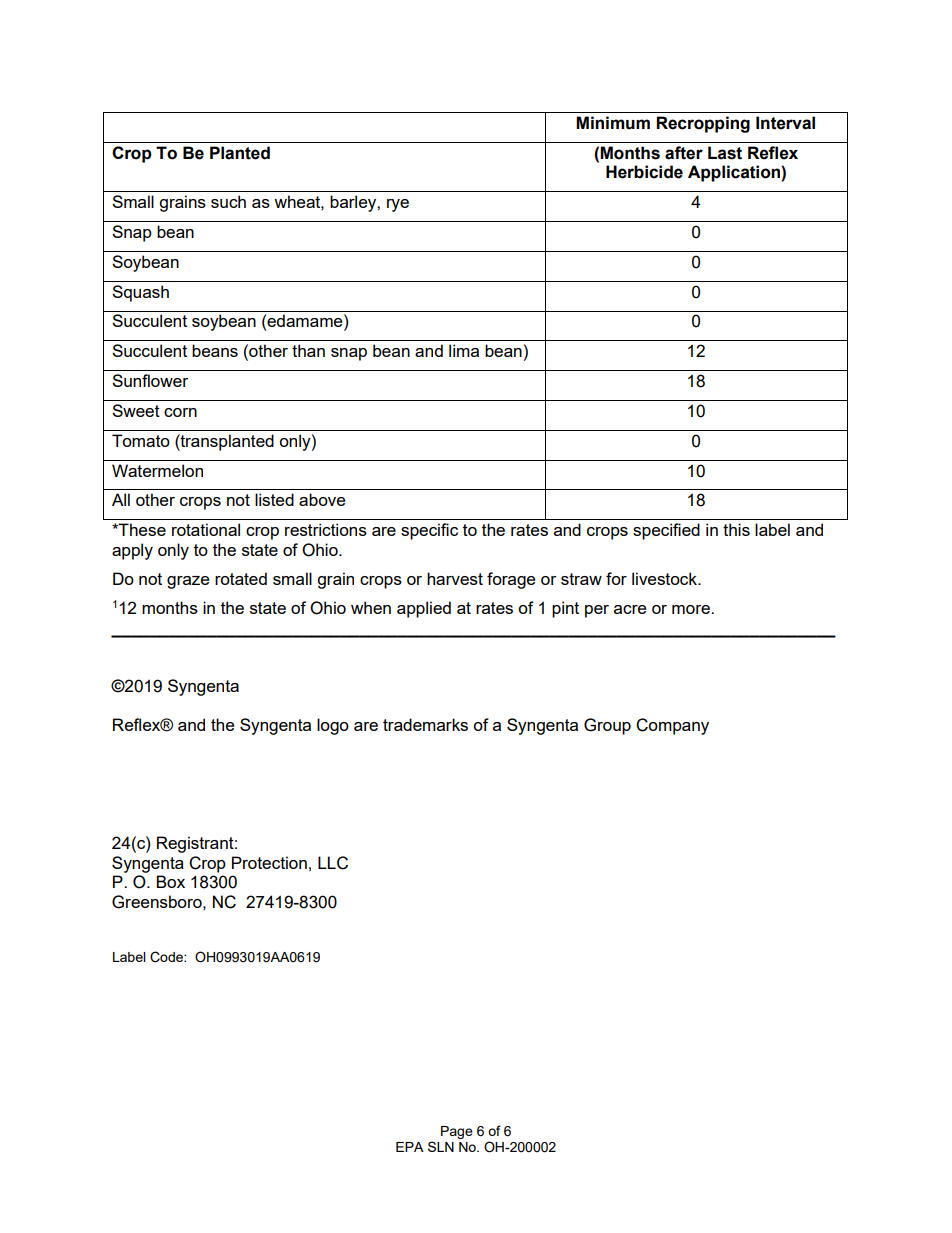 The image size is (952, 1233). I want to click on rye, so click(398, 205).
